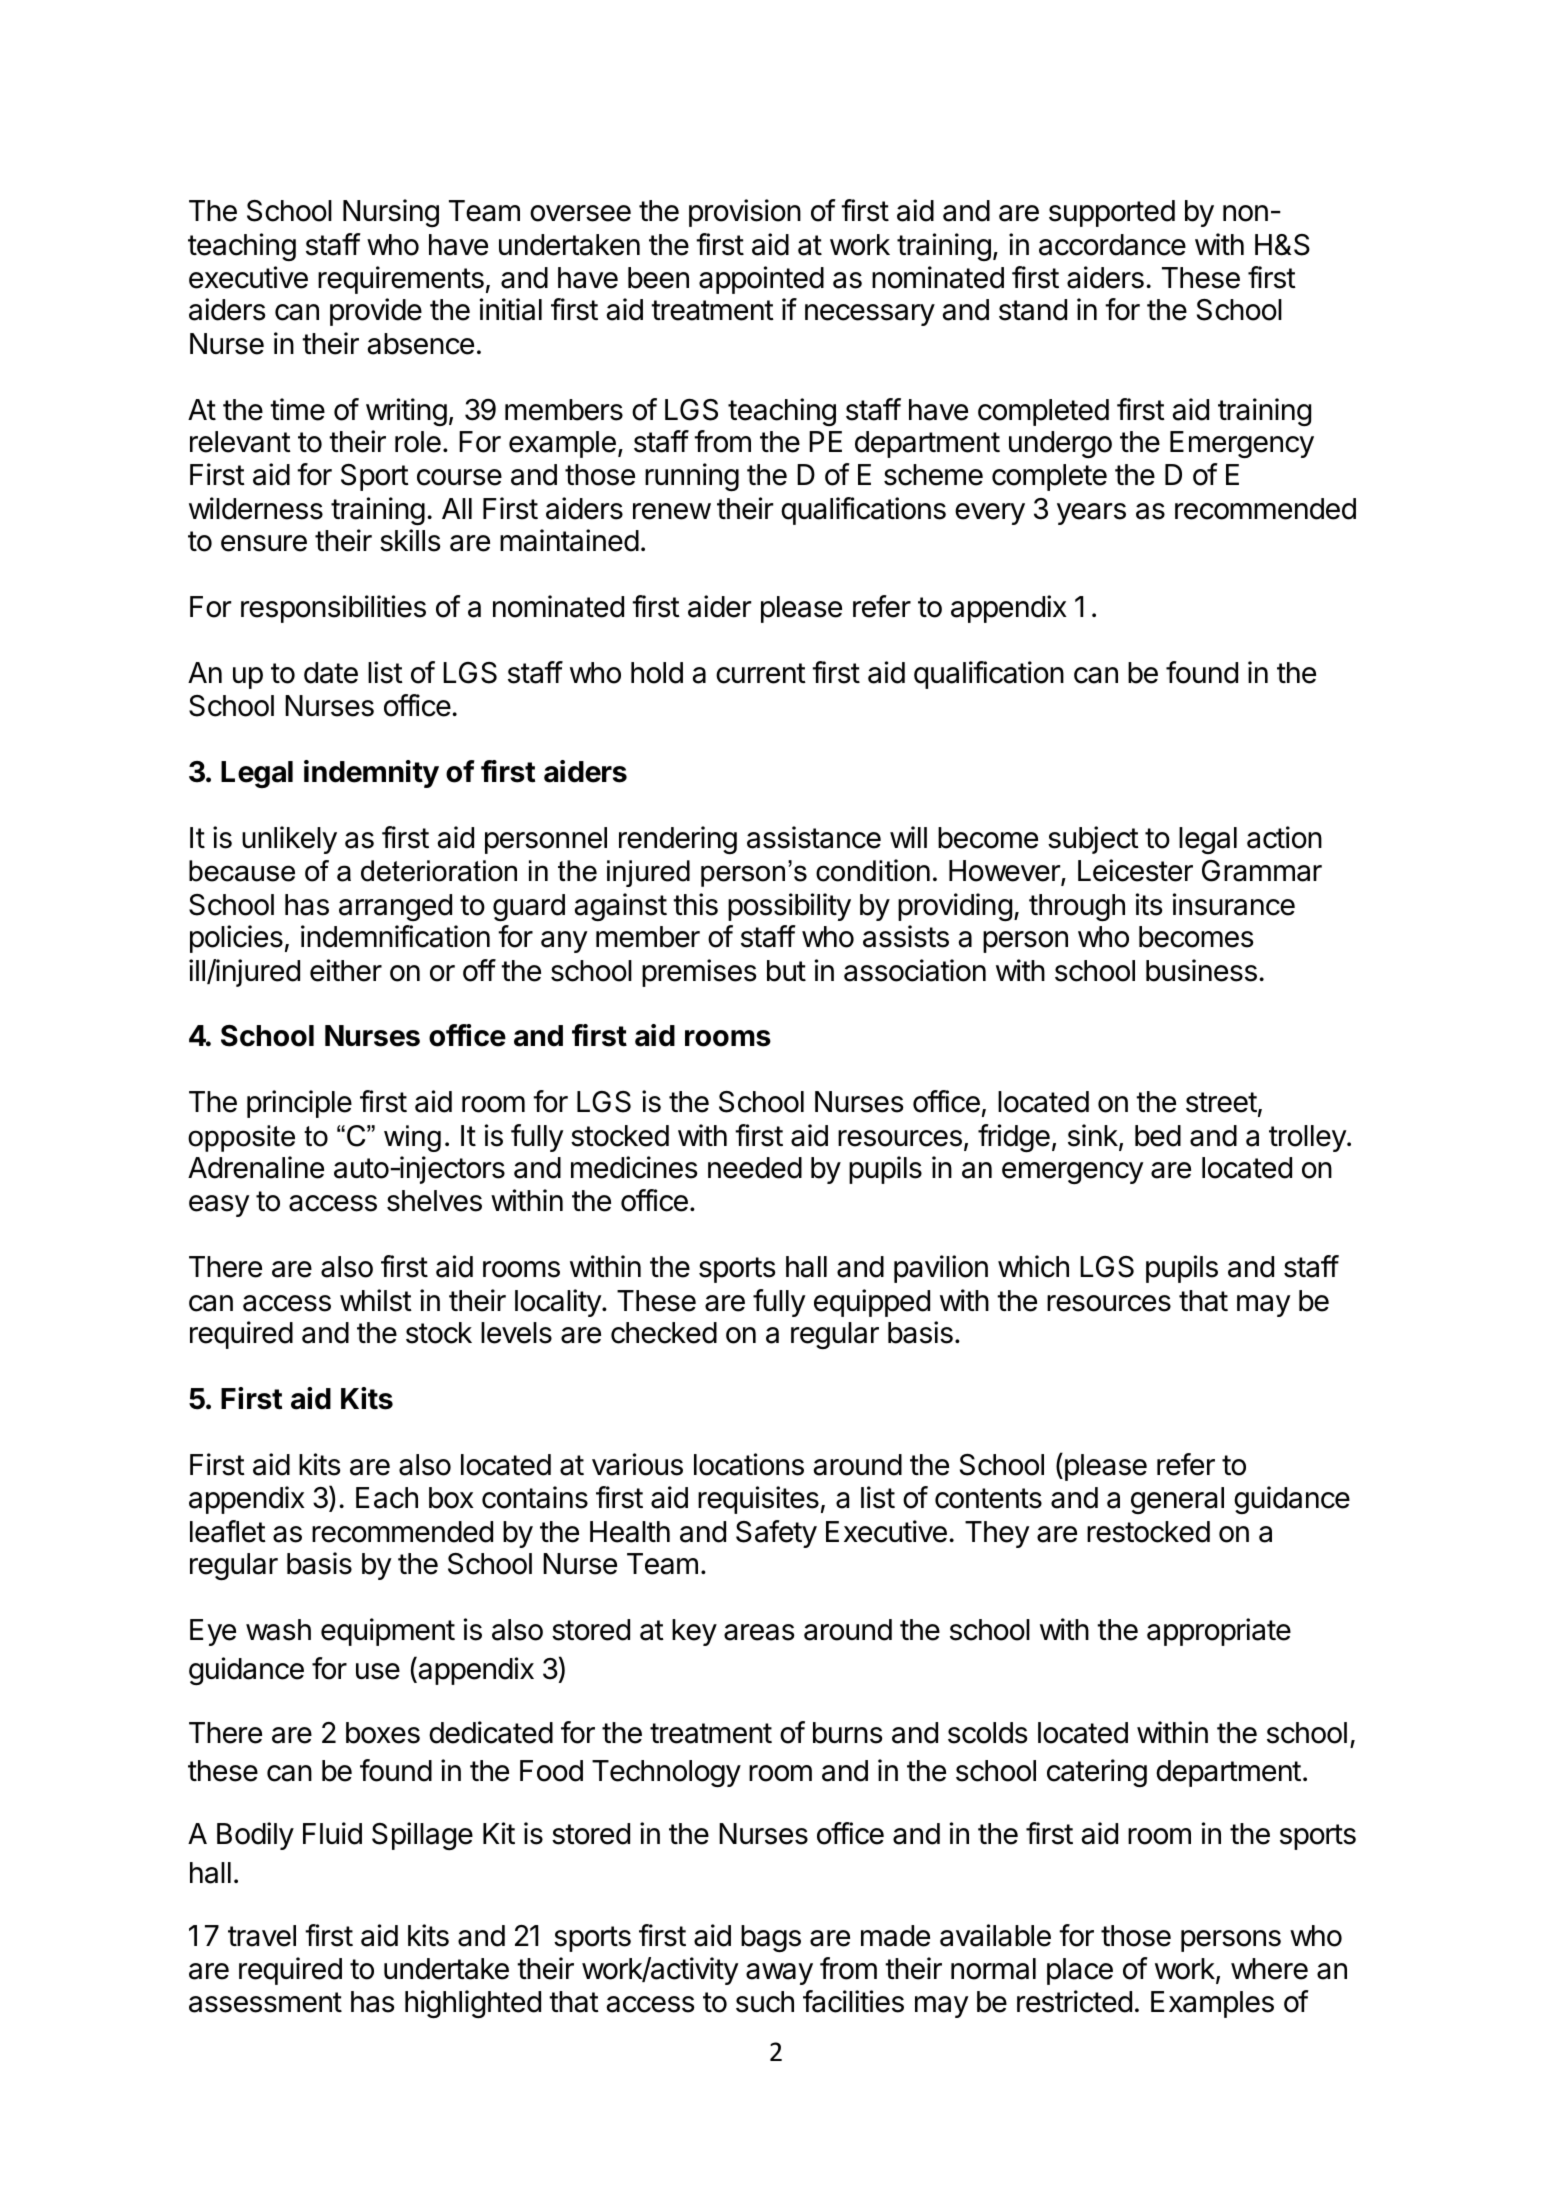 The height and width of the image is (2196, 1552). Describe the element at coordinates (1135, 870) in the image. I see `Leicester` at that location.
